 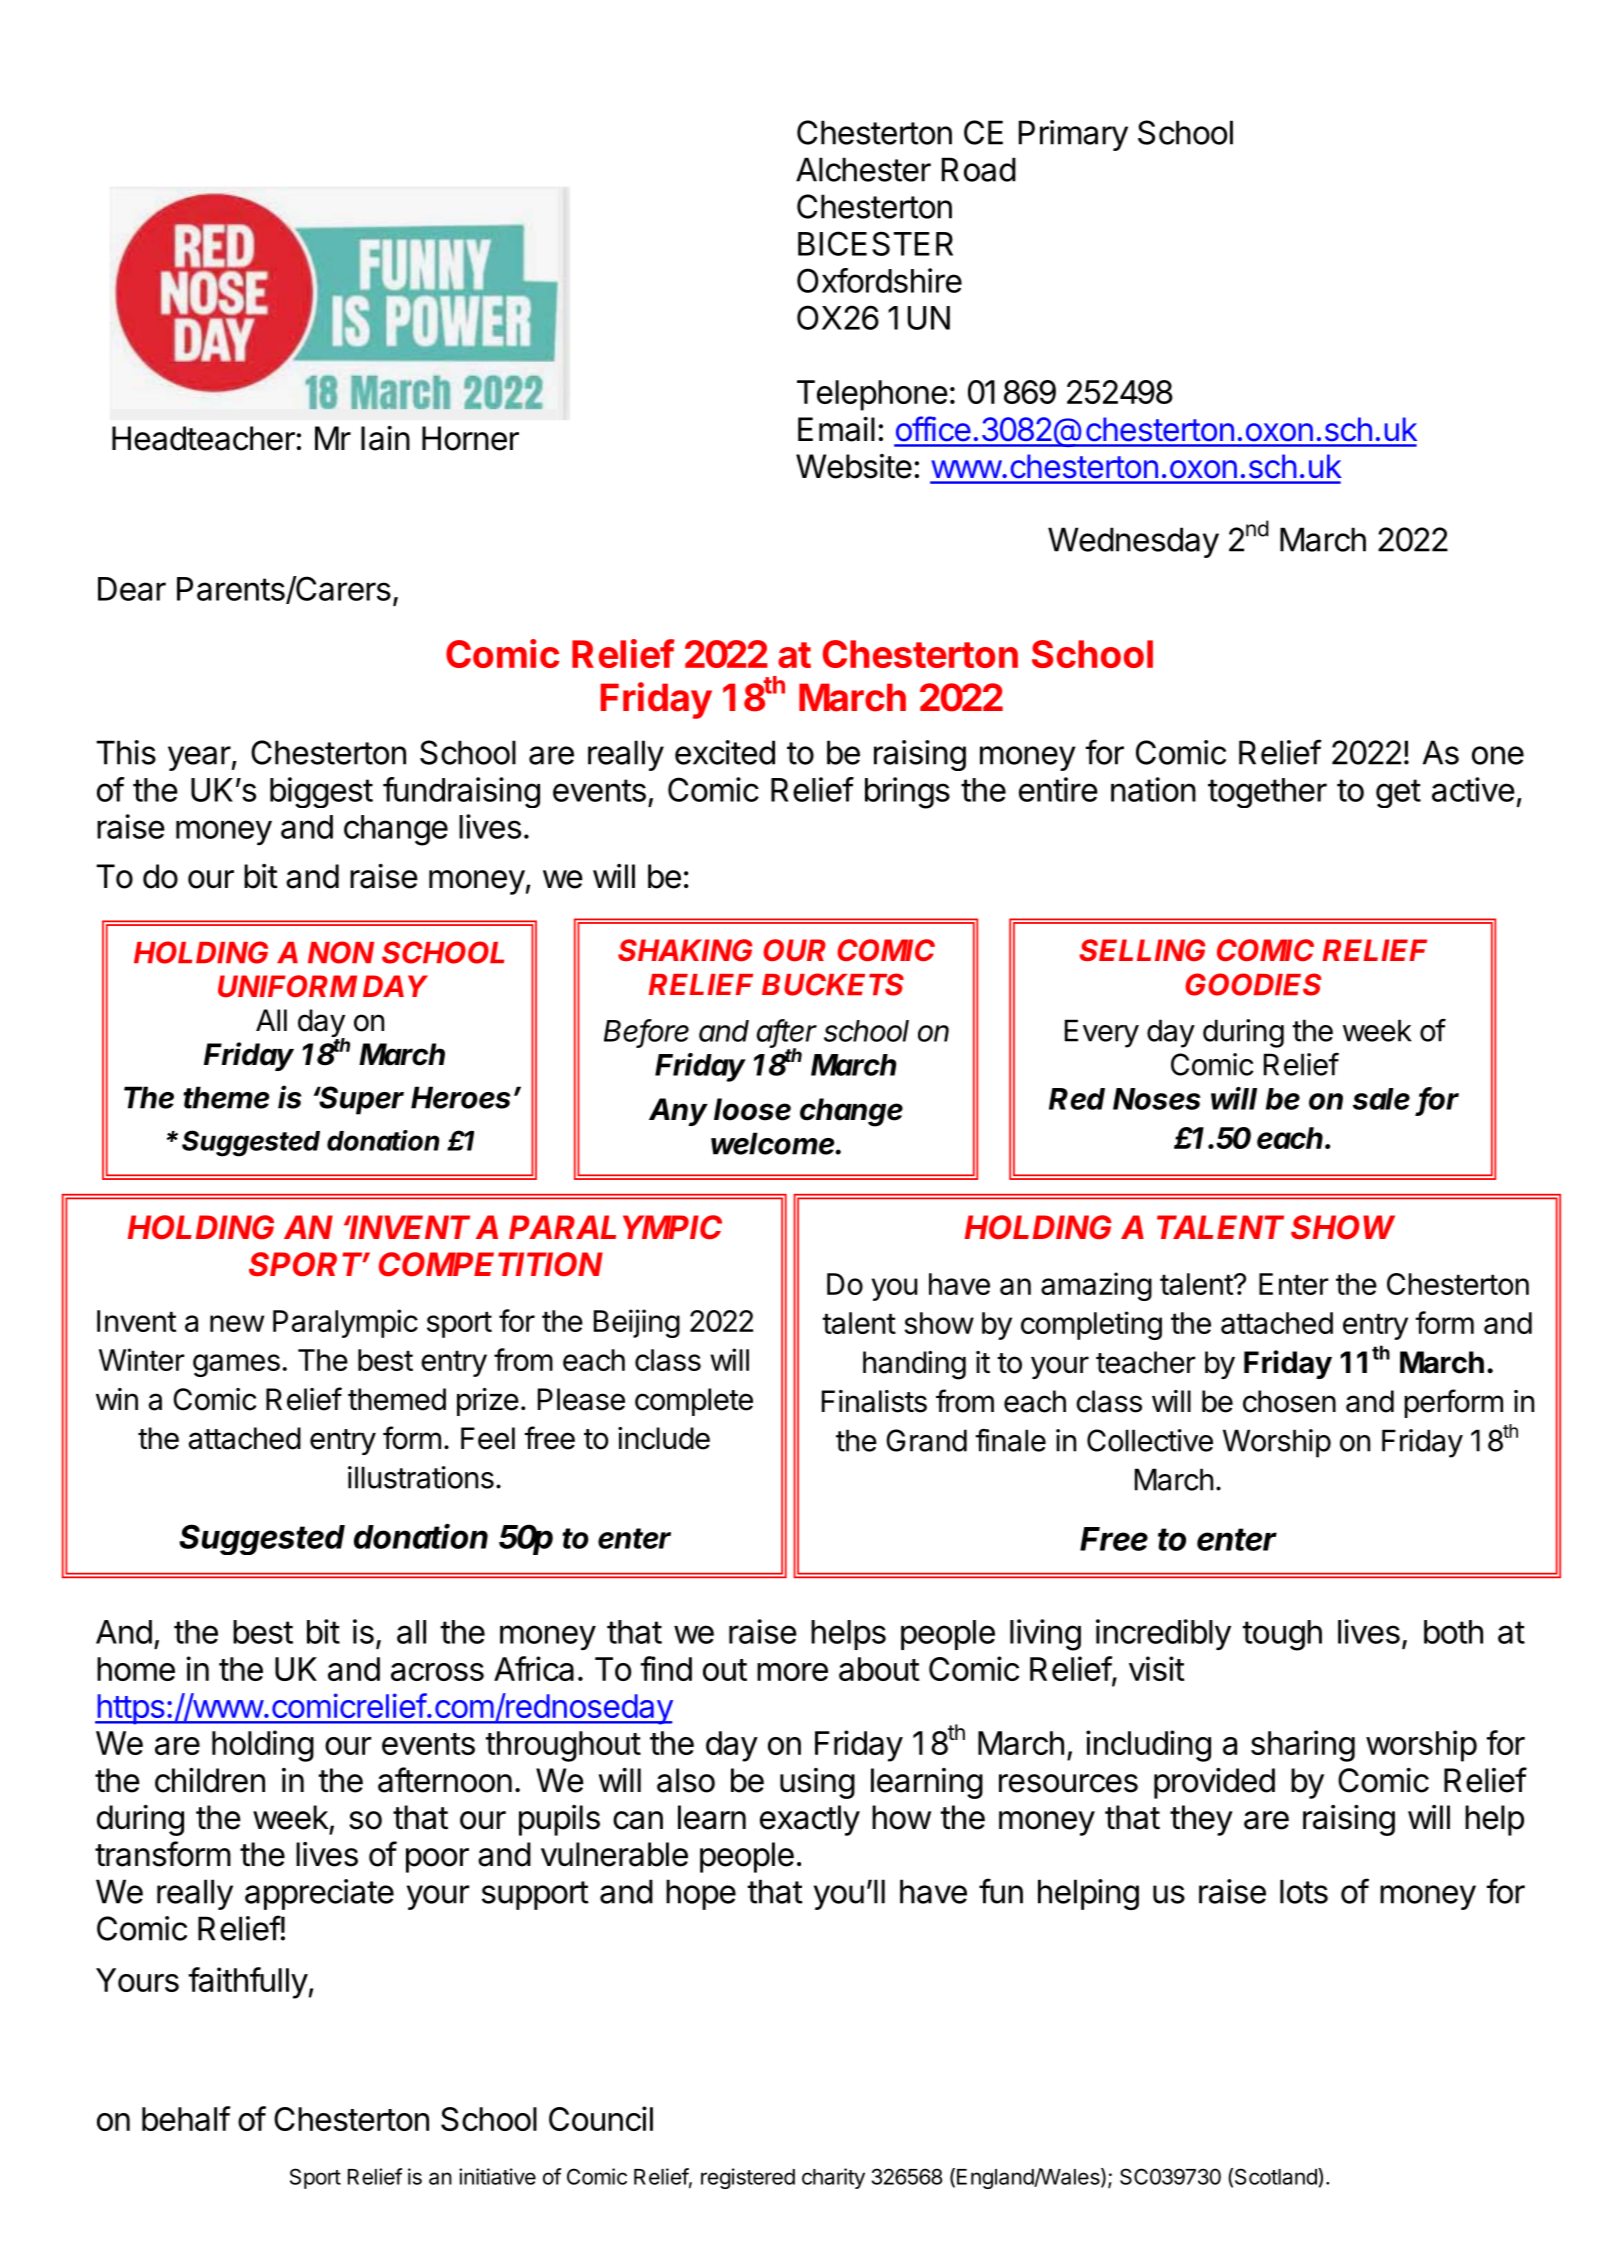 I want to click on Primary, so click(x=1073, y=135).
